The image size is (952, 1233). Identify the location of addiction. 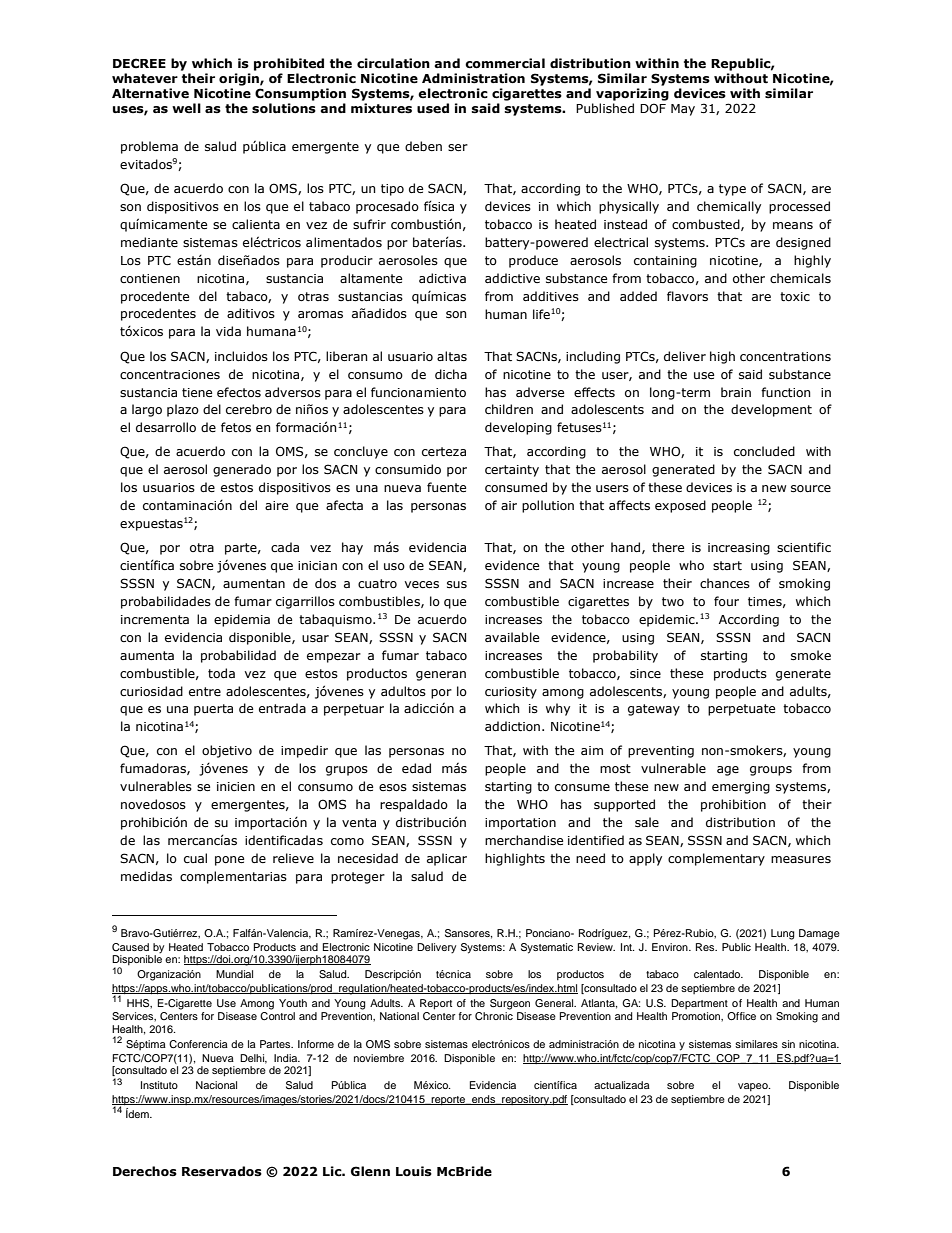
(512, 726).
